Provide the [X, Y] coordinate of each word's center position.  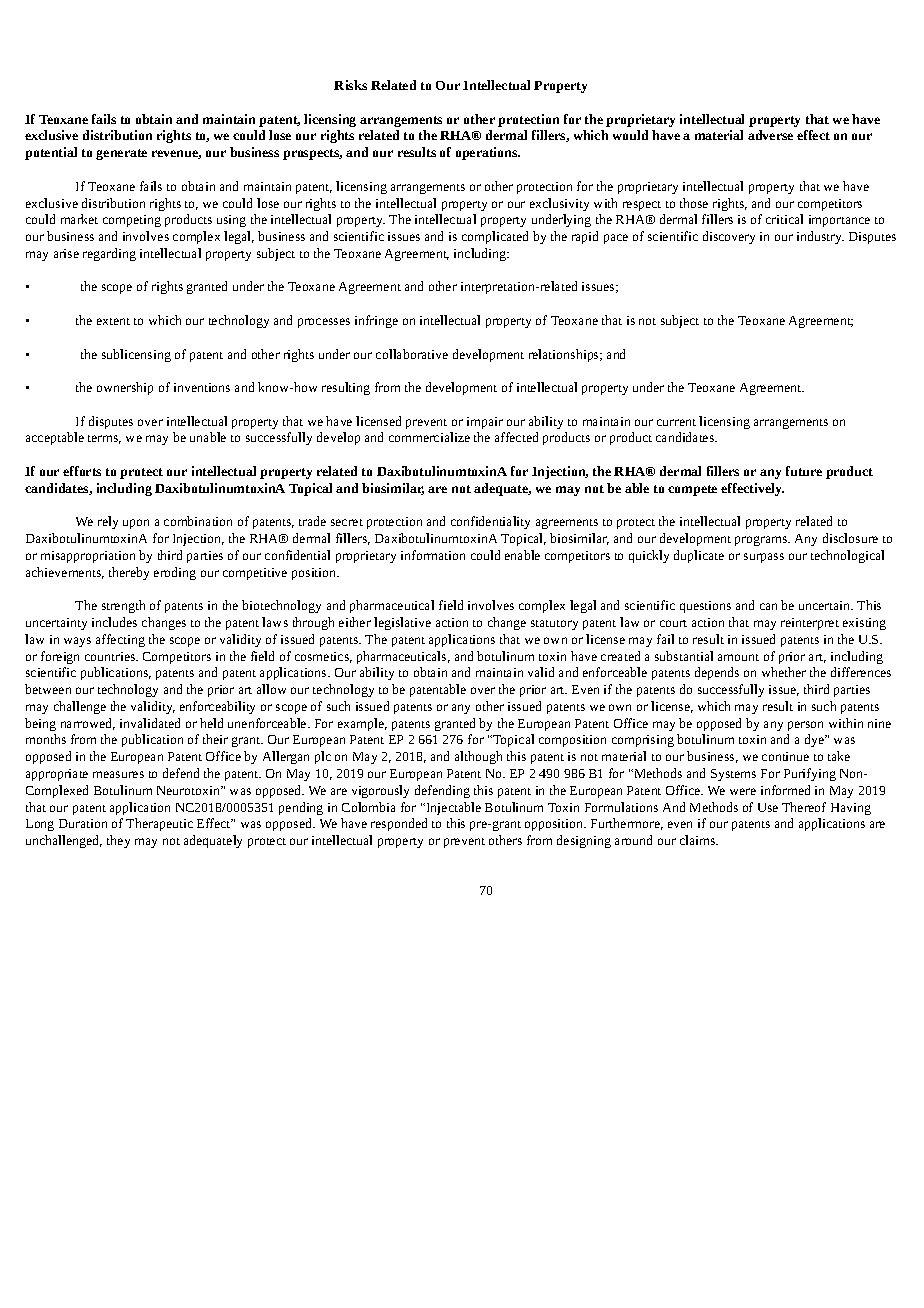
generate [121, 154]
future [804, 471]
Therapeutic [159, 824]
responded [399, 824]
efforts [82, 471]
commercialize [429, 437]
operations [488, 153]
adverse [770, 135]
